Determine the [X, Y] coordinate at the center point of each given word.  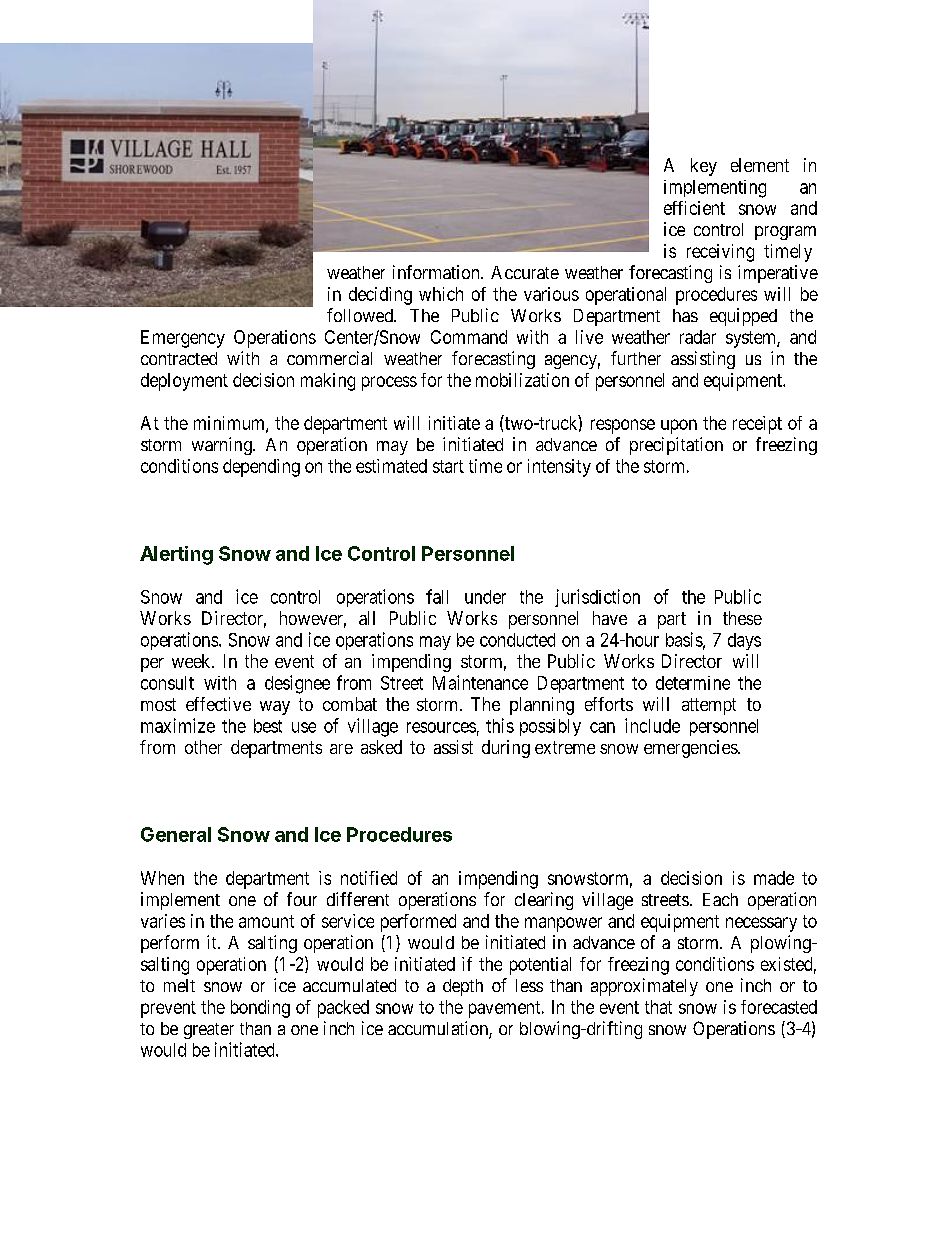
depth [463, 987]
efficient [694, 208]
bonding [260, 1009]
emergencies [691, 749]
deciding [380, 296]
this [500, 725]
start [448, 466]
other [203, 747]
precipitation [676, 446]
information [437, 272]
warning [223, 446]
